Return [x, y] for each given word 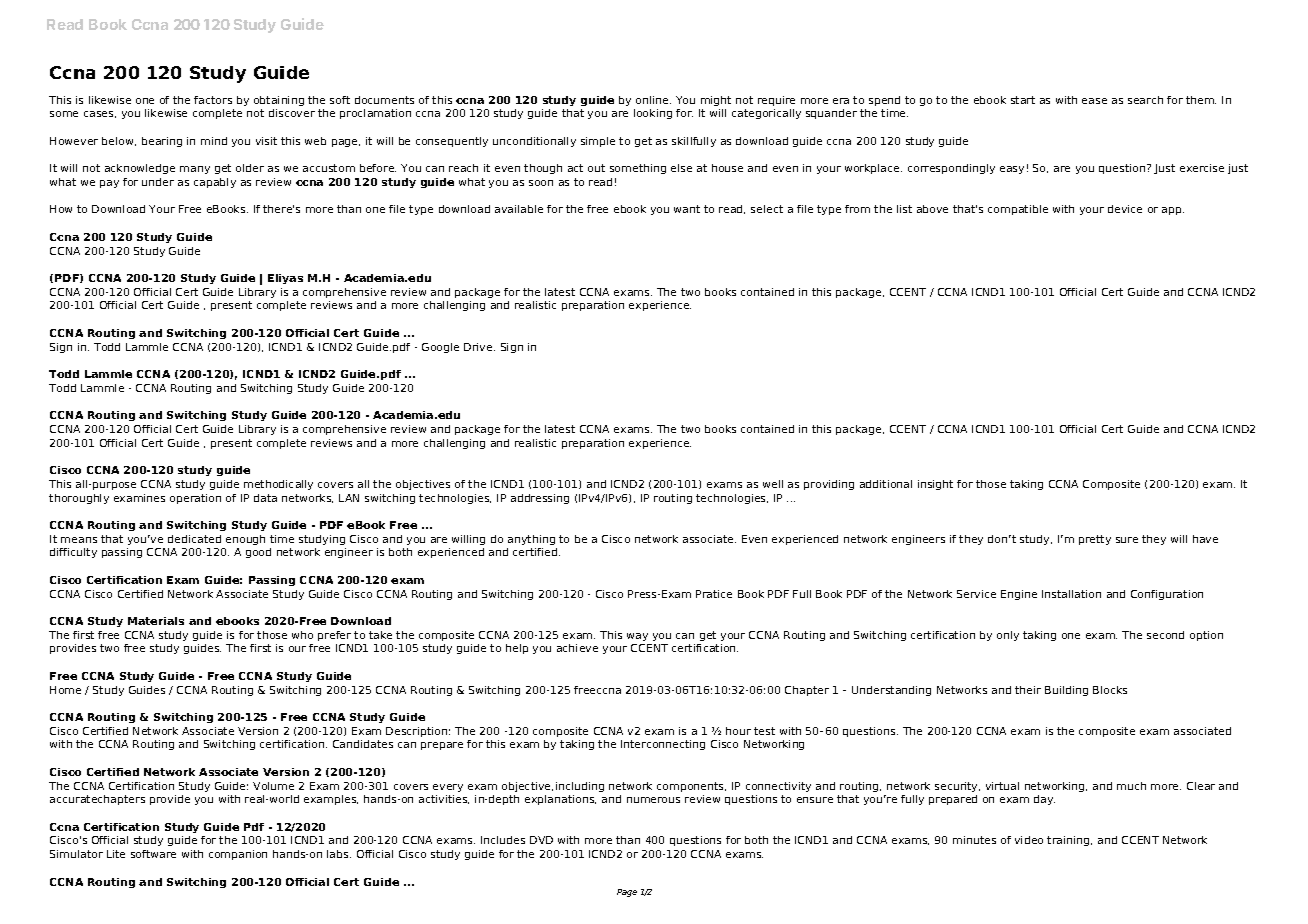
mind [214, 141]
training [1069, 841]
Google [440, 348]
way [637, 637]
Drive [479, 347]
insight [935, 485]
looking [653, 114]
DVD [541, 840]
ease [1094, 101]
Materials [156, 621]
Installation [1071, 594]
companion [238, 855]
